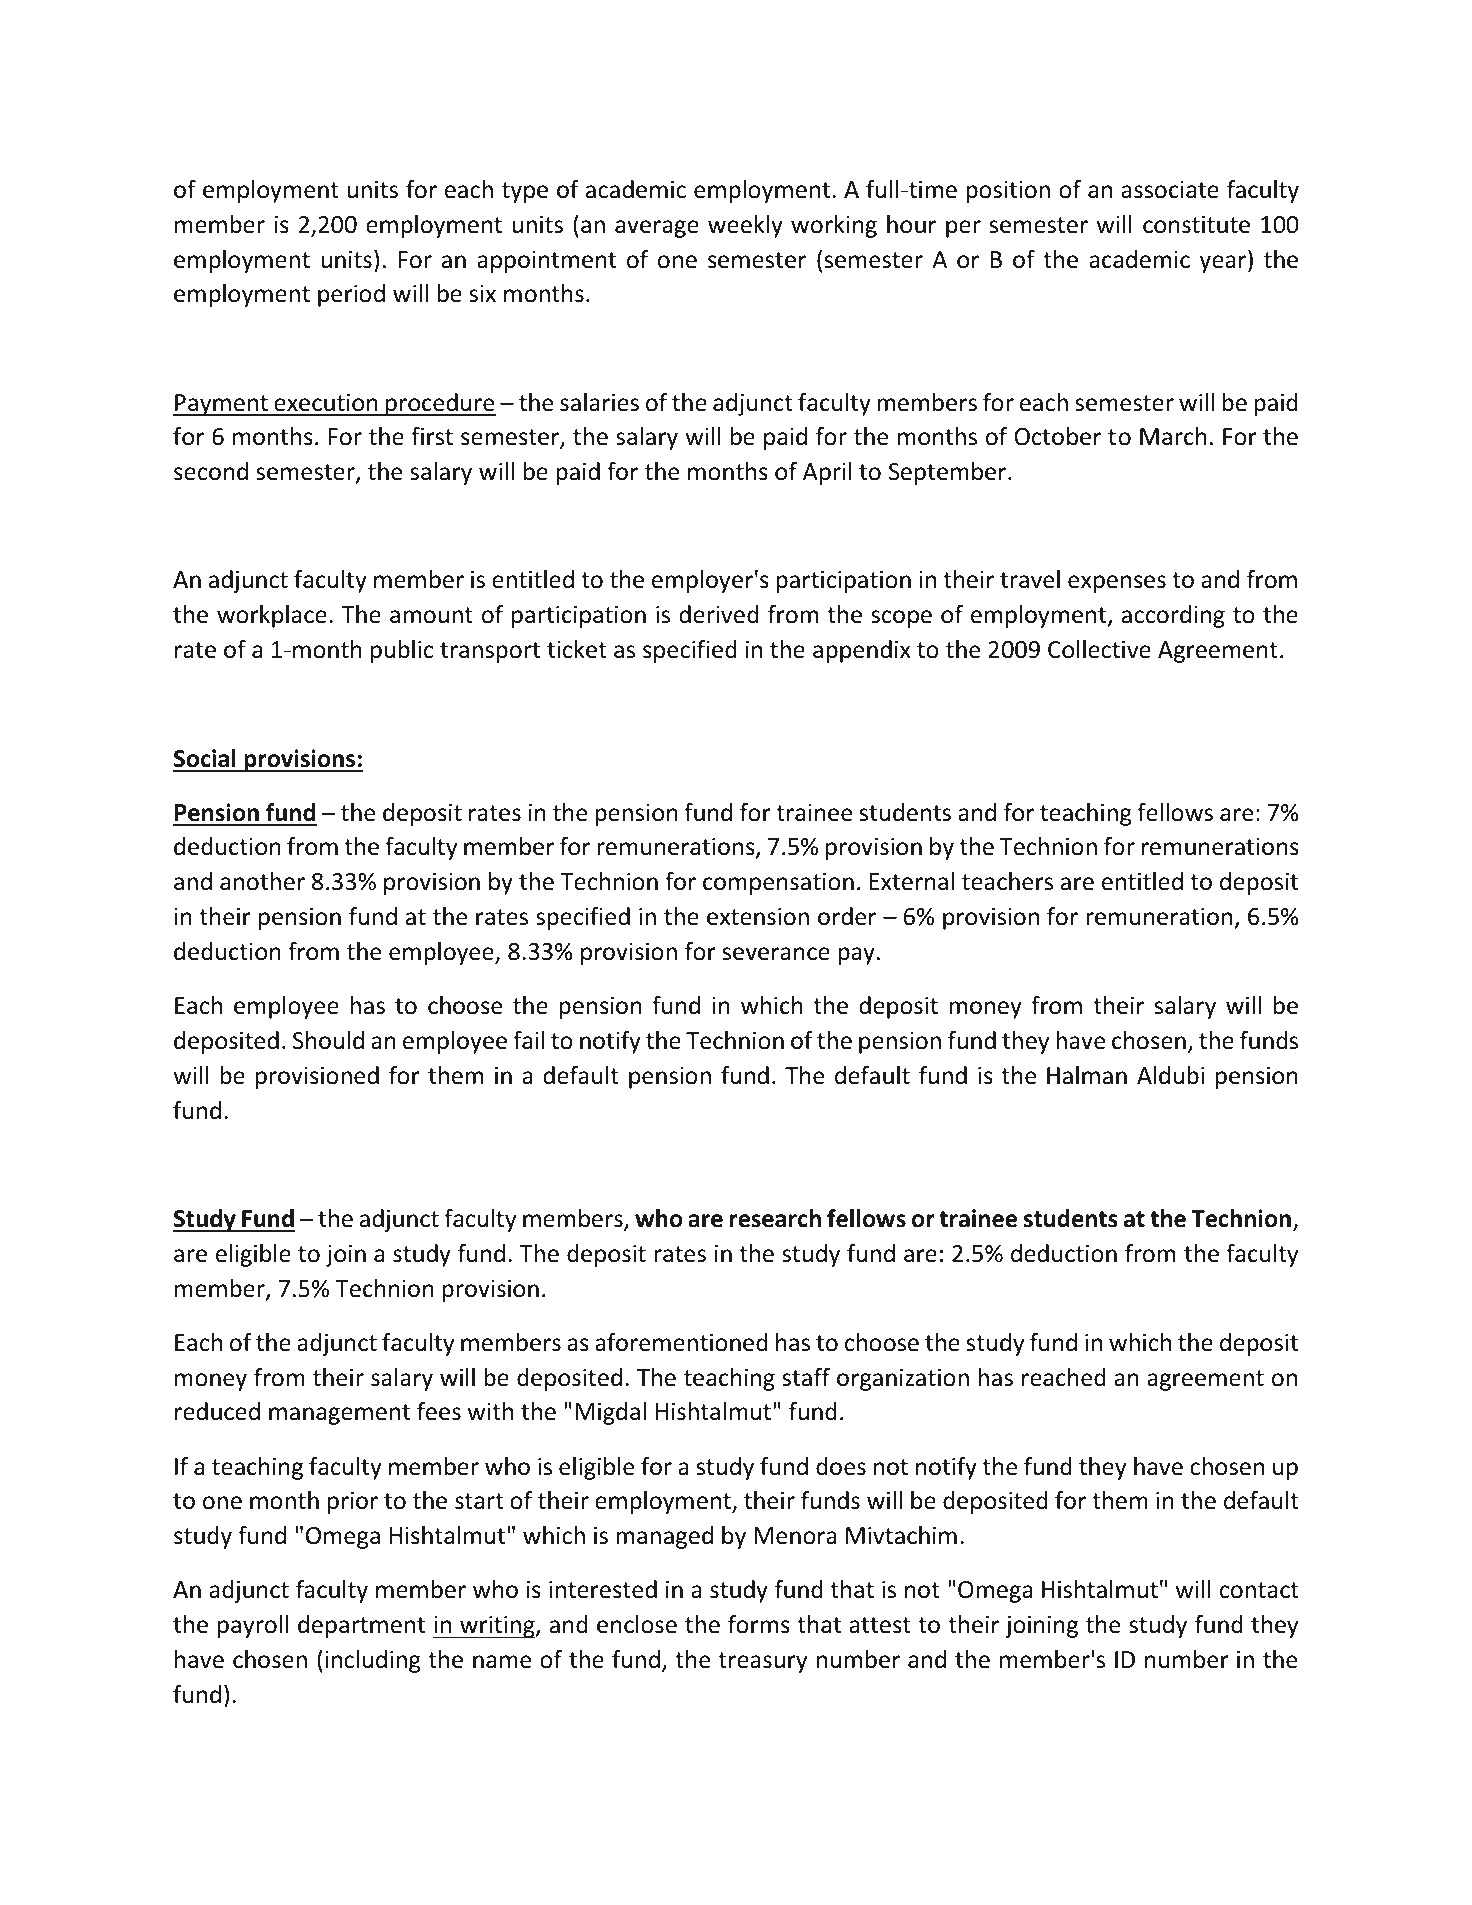  What do you see at coordinates (719, 614) in the screenshot?
I see `derived` at bounding box center [719, 614].
